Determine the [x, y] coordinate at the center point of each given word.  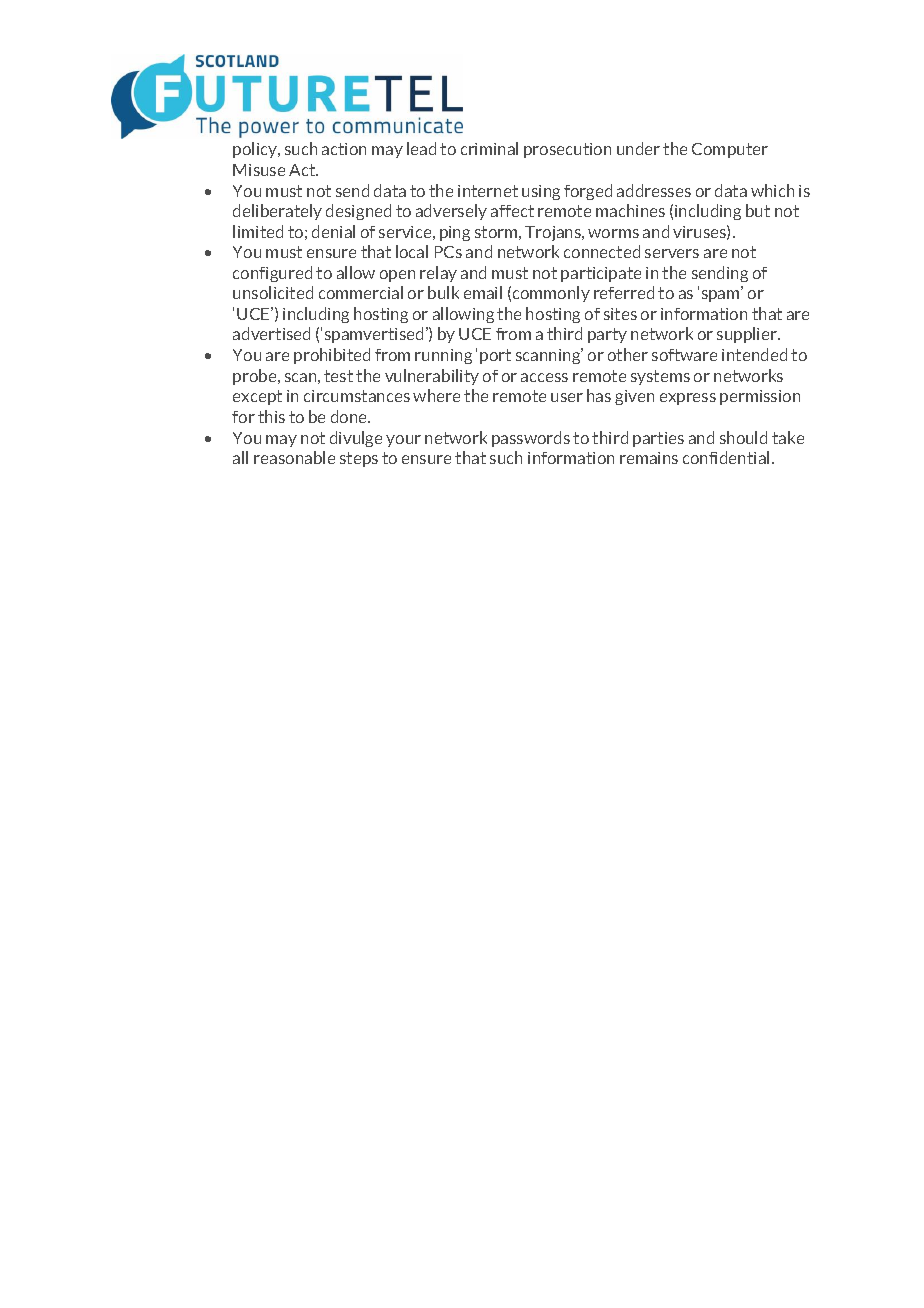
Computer [730, 150]
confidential [726, 457]
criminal [489, 148]
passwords [531, 439]
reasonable [294, 457]
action [344, 149]
